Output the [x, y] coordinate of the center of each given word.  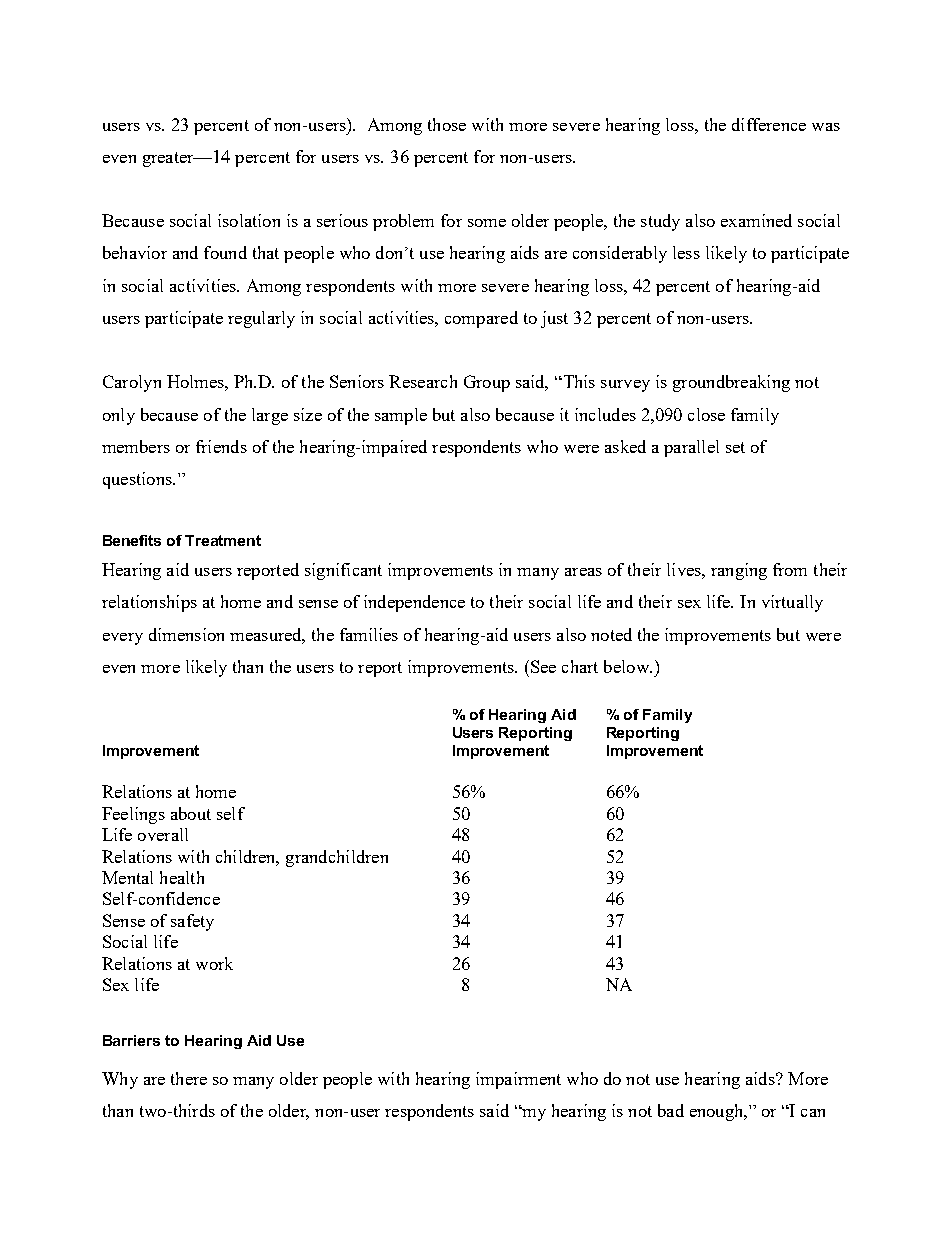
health [182, 877]
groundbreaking [731, 383]
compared [481, 319]
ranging [739, 571]
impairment [518, 1080]
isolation [249, 220]
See [543, 666]
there [189, 1078]
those [447, 124]
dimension [186, 634]
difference [769, 124]
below [627, 666]
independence [414, 603]
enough [718, 1112]
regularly [261, 319]
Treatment [223, 540]
